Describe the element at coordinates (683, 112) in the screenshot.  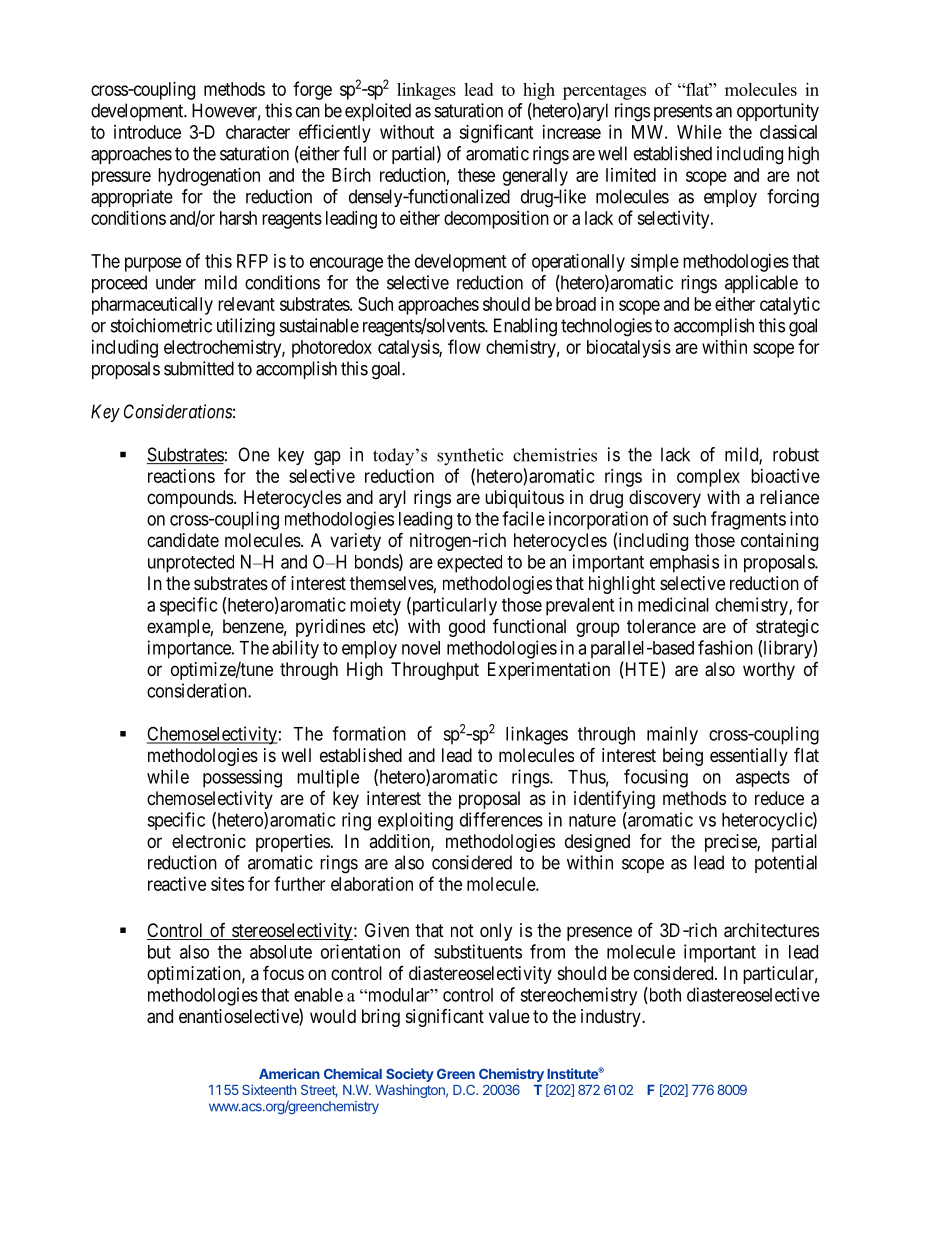
I see `presents` at that location.
